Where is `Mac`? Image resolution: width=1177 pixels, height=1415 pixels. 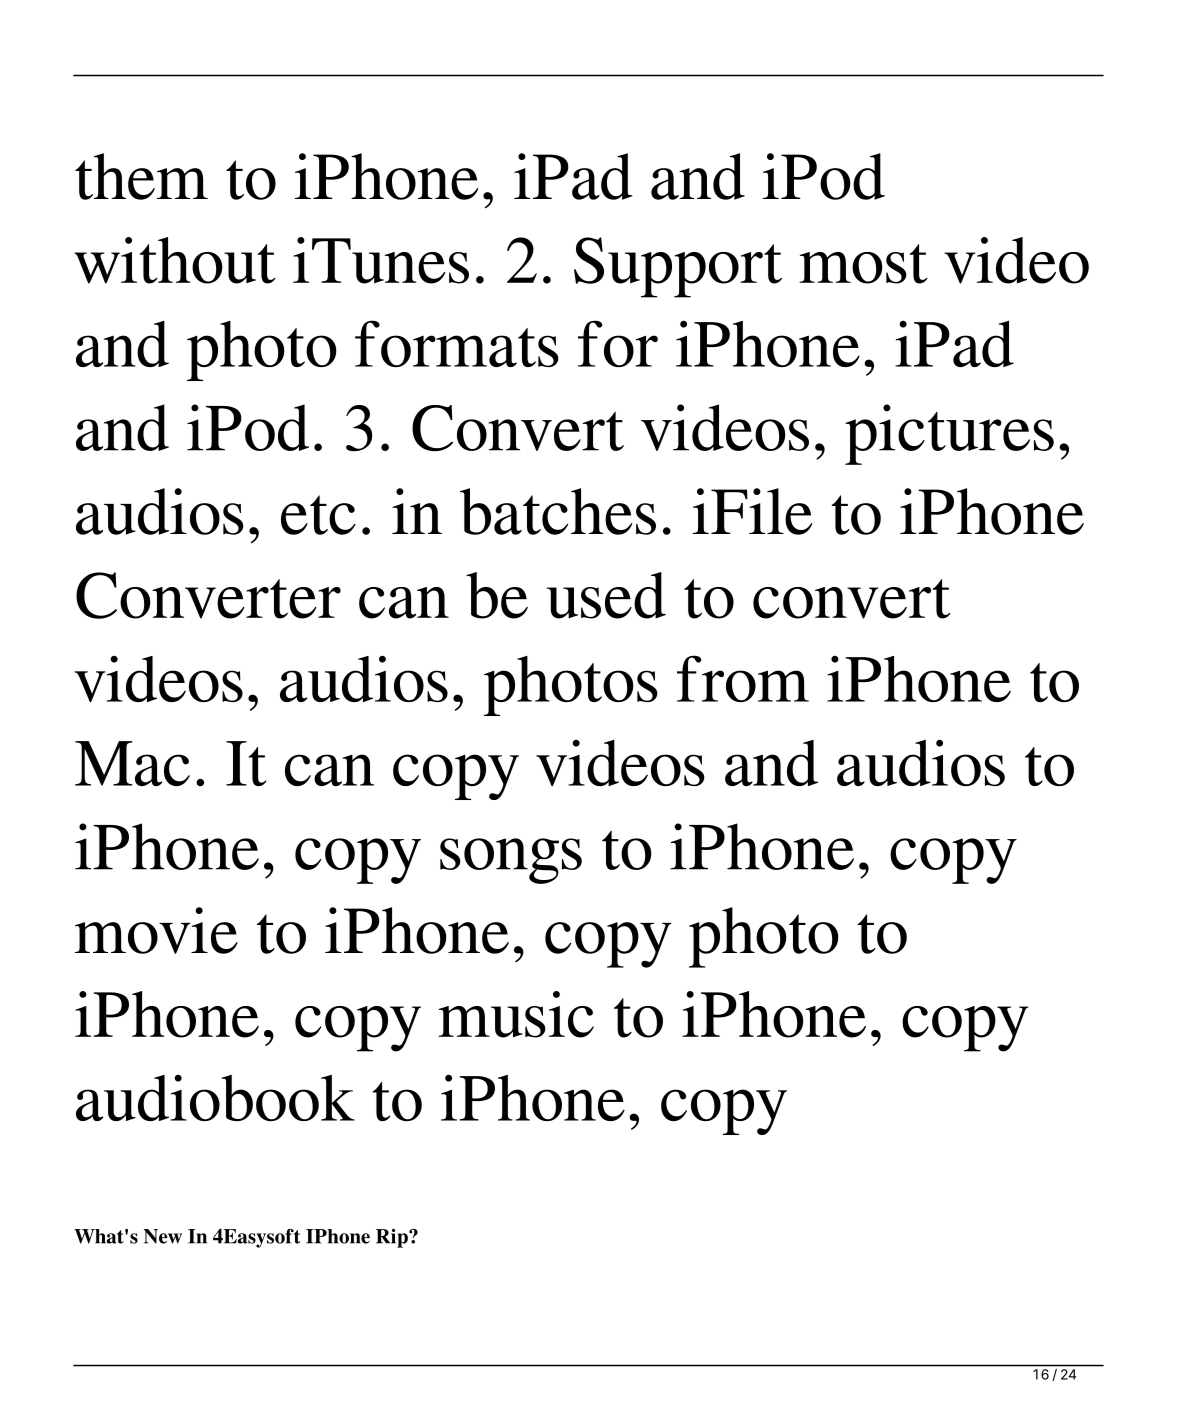 Mac is located at coordinates (132, 763).
